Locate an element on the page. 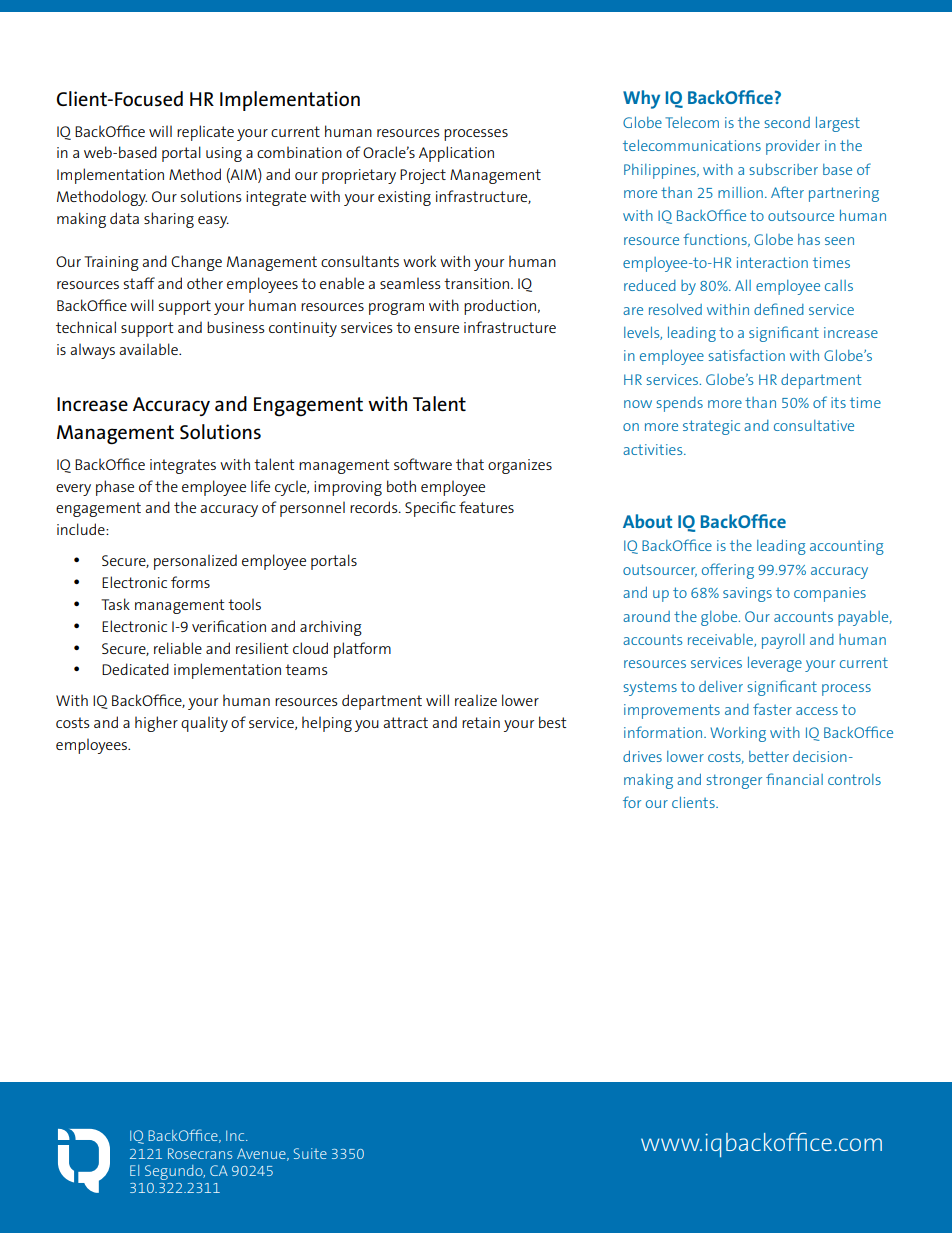 The image size is (952, 1233). payroll is located at coordinates (783, 641).
